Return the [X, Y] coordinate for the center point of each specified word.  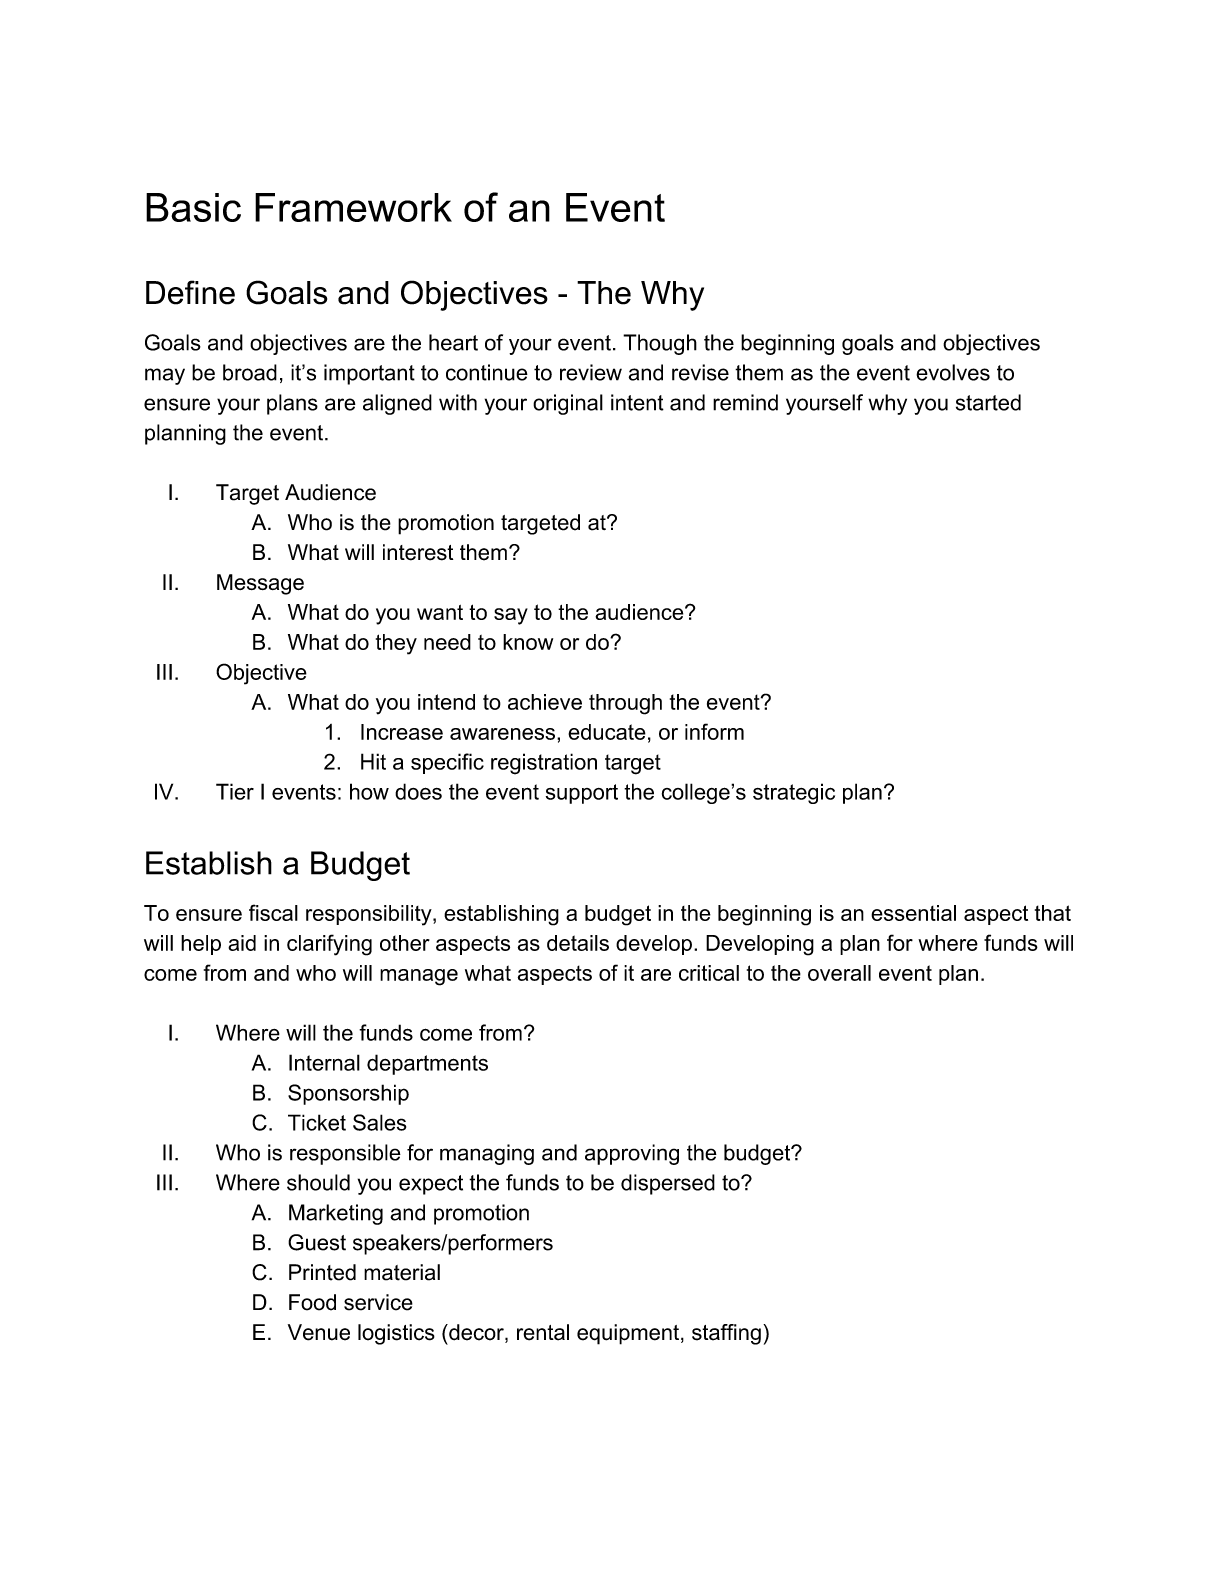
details [578, 943]
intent [637, 402]
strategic [794, 793]
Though [660, 344]
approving [632, 1154]
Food [312, 1302]
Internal [324, 1062]
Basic [193, 207]
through [625, 704]
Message [260, 584]
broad [250, 372]
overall [839, 973]
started [988, 402]
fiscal [273, 912]
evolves [953, 372]
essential [913, 913]
